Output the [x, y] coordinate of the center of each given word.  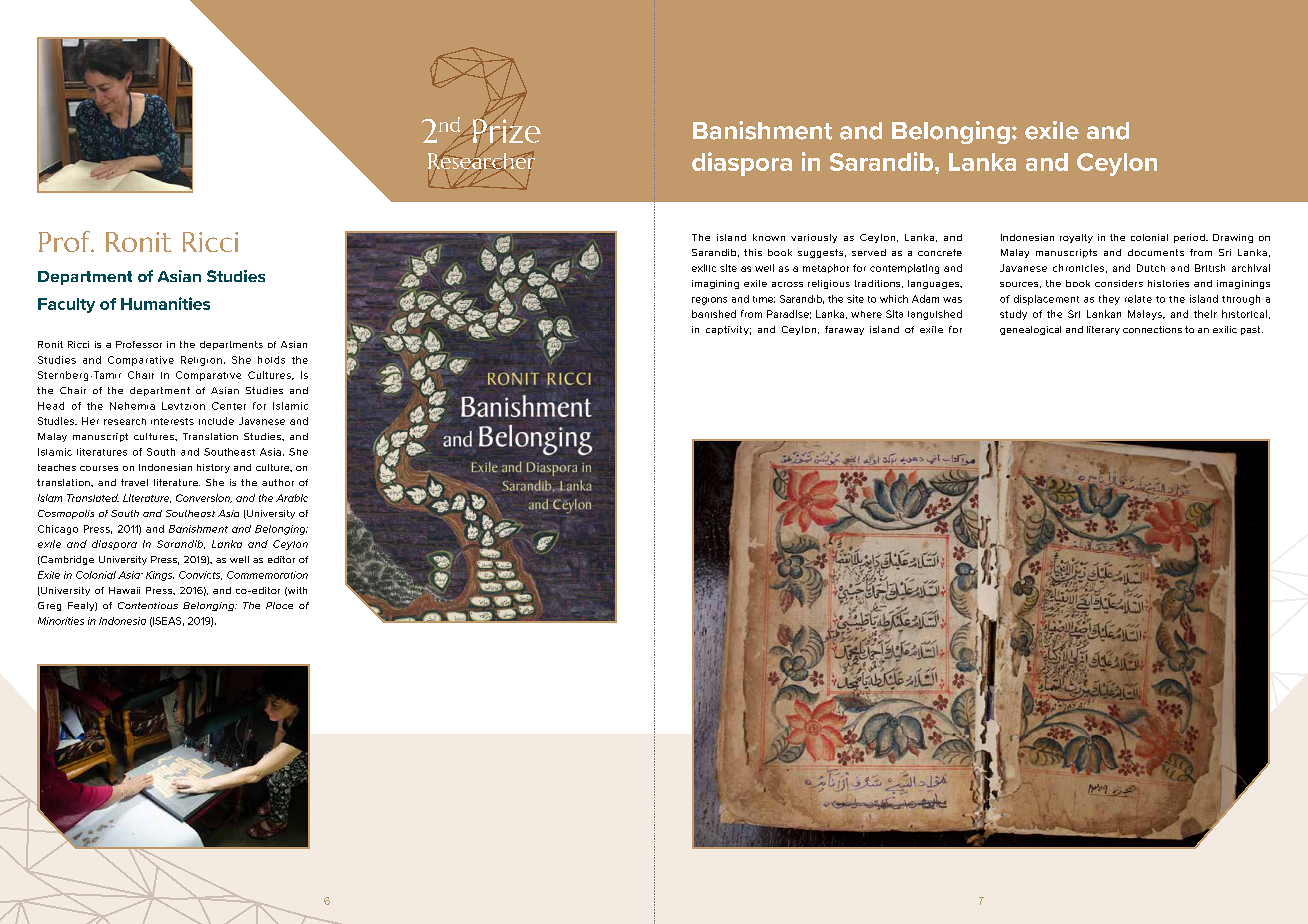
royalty [1076, 238]
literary [1103, 330]
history [213, 468]
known [769, 237]
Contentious [148, 605]
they [1109, 300]
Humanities [165, 303]
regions [709, 301]
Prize [505, 131]
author [278, 482]
